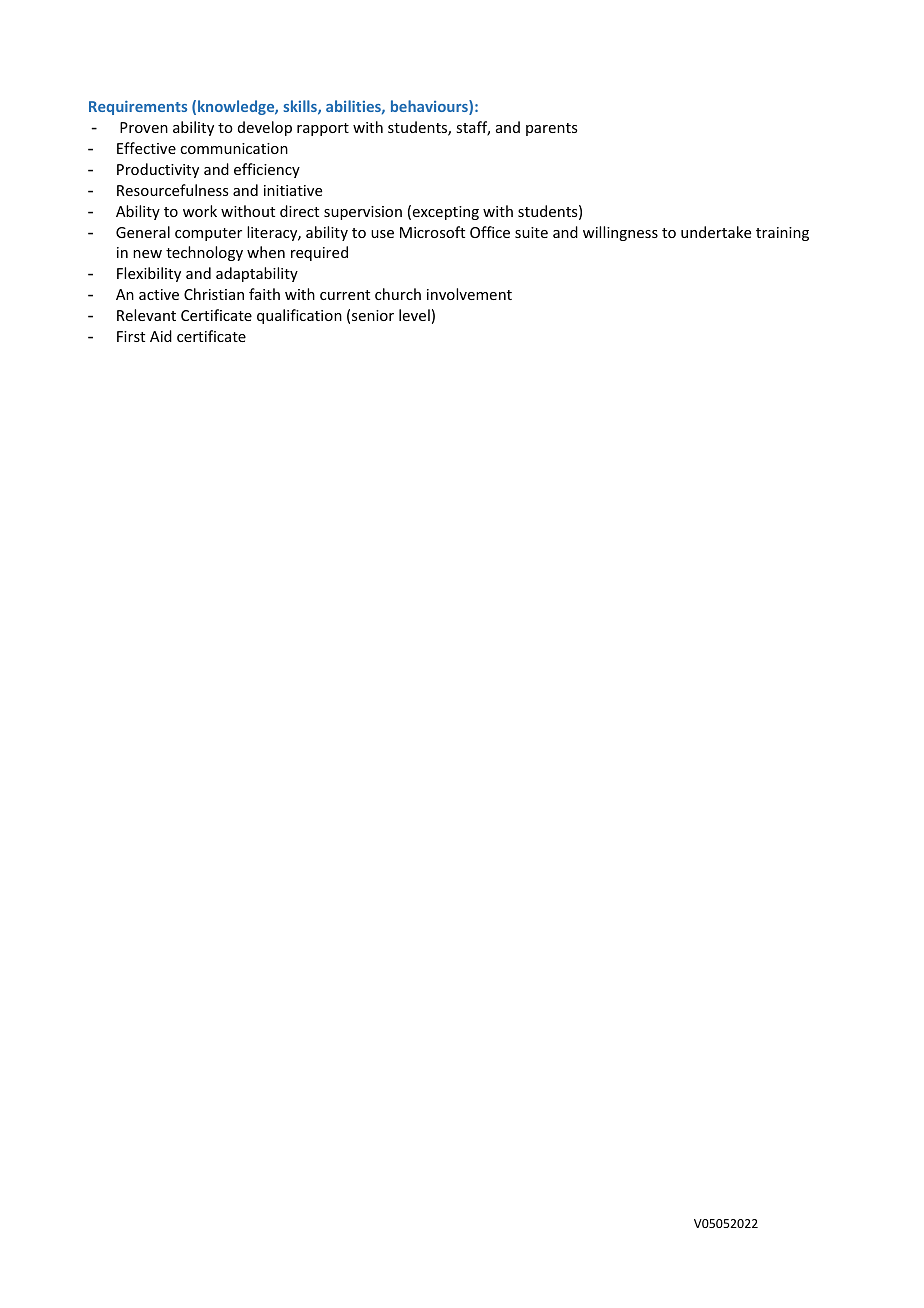 This image has width=924, height=1308. What do you see at coordinates (161, 336) in the image?
I see `Aid` at bounding box center [161, 336].
